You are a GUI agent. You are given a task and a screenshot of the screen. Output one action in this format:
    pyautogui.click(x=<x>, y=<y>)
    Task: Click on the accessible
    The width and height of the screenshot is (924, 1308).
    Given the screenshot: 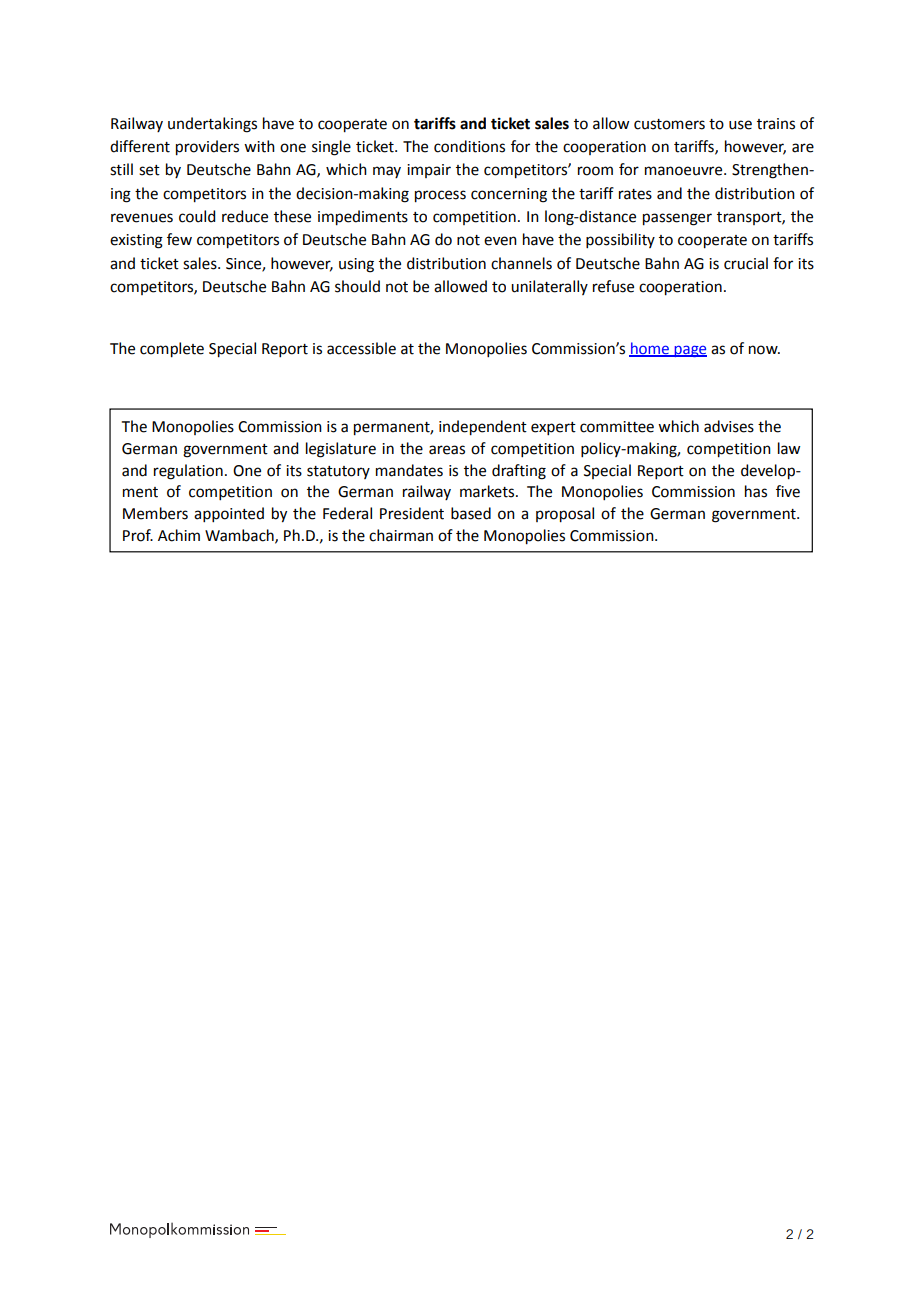 What is the action you would take?
    pyautogui.click(x=361, y=348)
